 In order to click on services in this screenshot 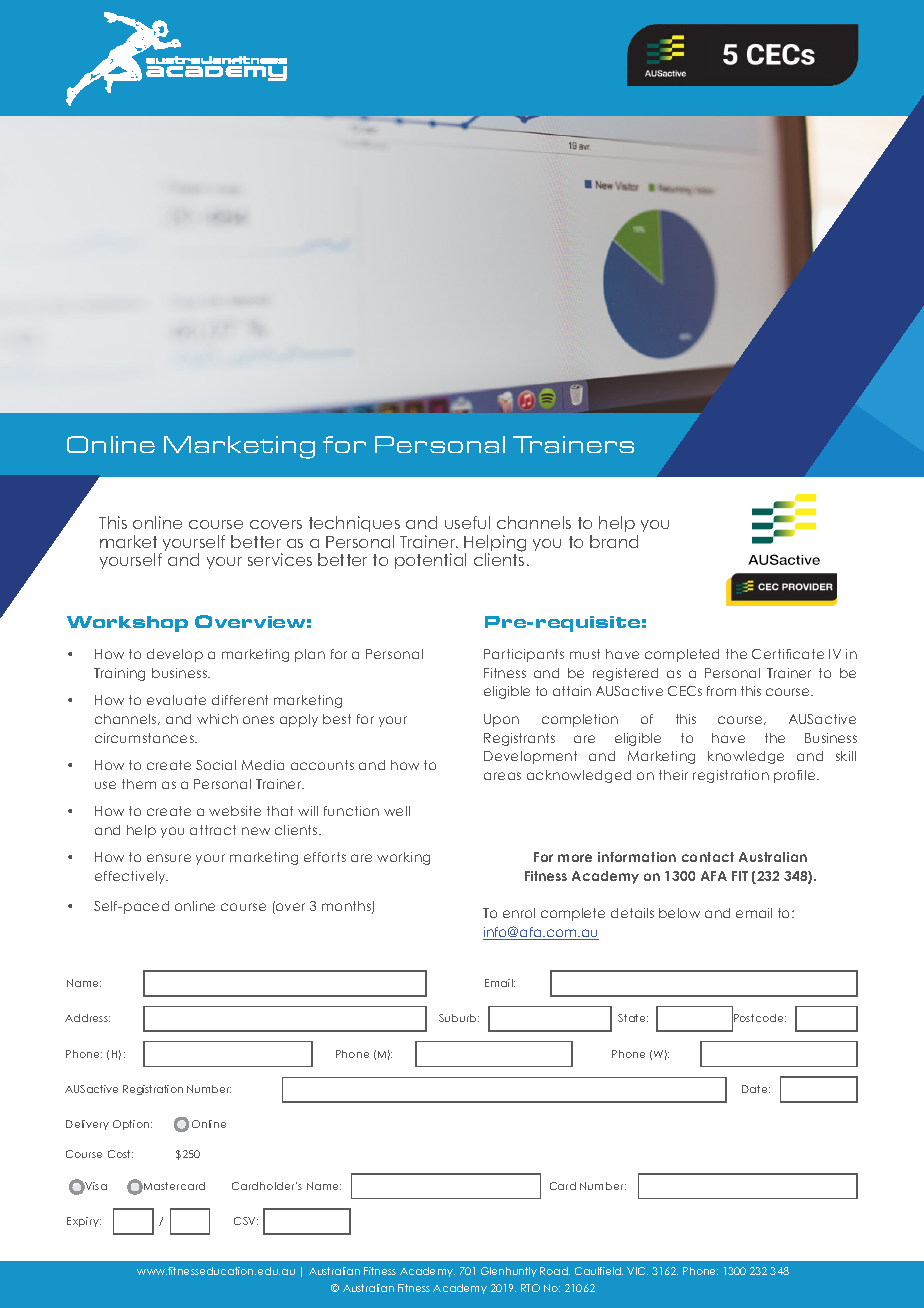, I will do `click(280, 559)`.
